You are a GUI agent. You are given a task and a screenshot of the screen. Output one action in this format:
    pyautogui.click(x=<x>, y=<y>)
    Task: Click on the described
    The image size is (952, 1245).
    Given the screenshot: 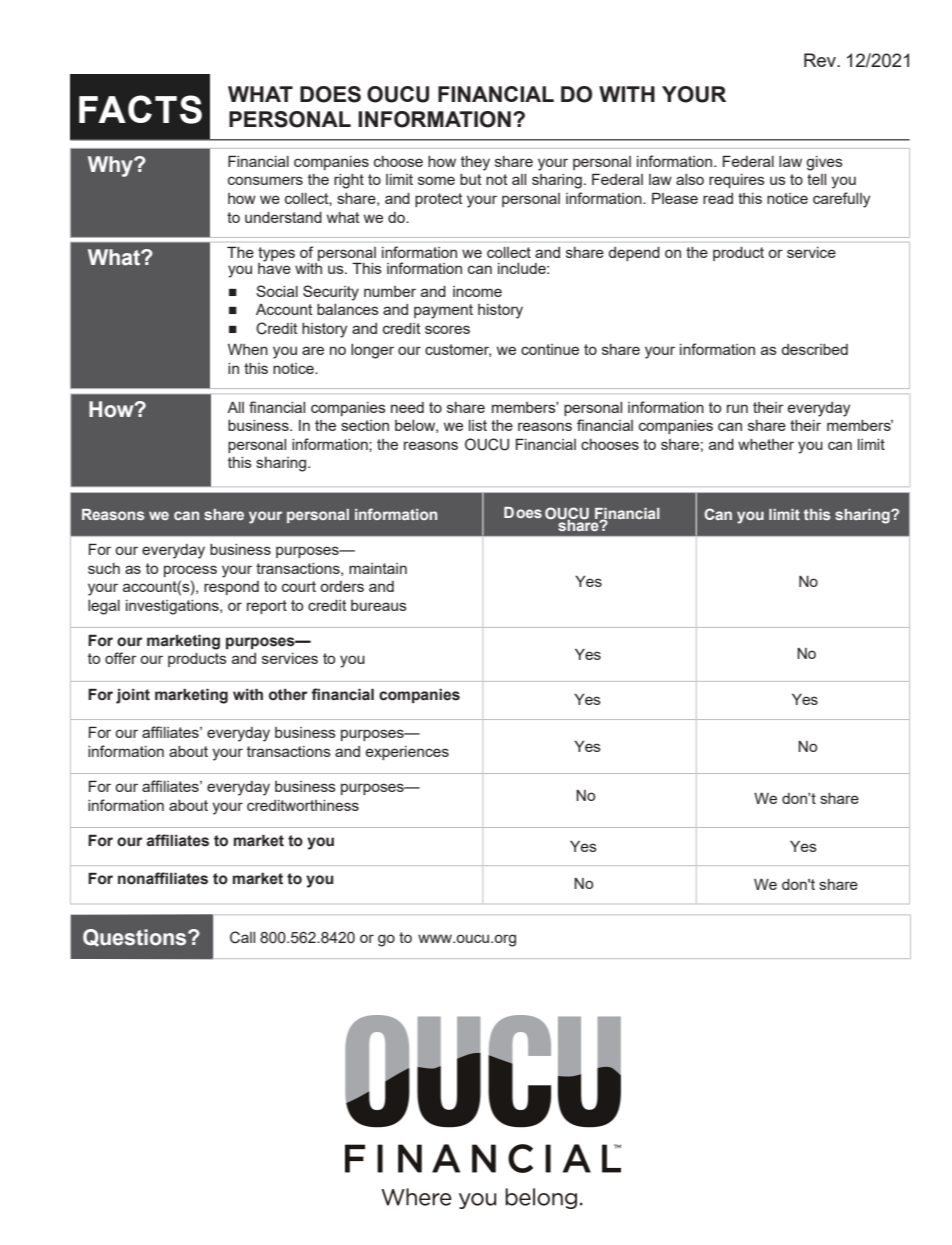 What is the action you would take?
    pyautogui.click(x=814, y=349)
